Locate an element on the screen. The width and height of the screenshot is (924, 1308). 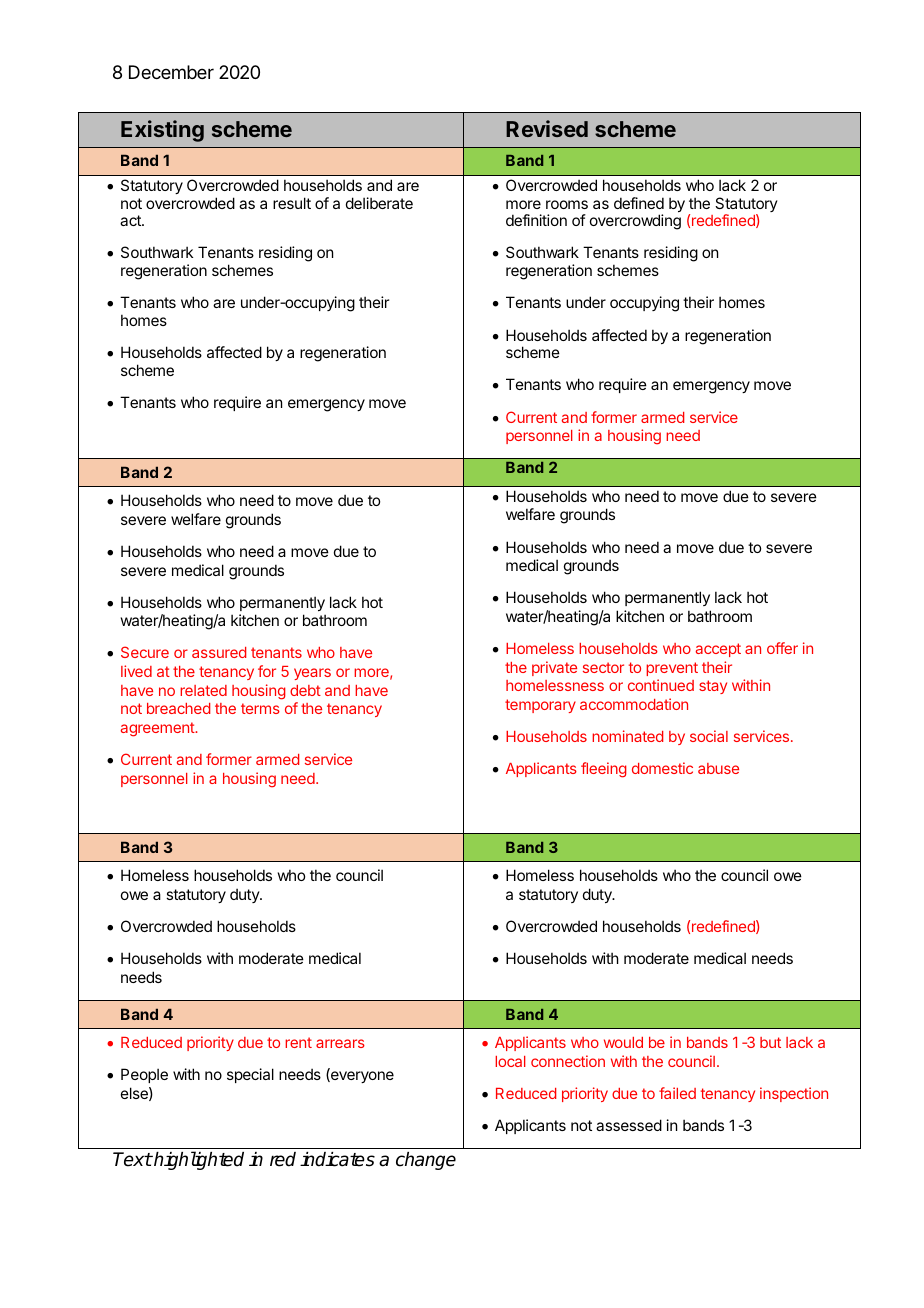
December is located at coordinates (171, 72).
